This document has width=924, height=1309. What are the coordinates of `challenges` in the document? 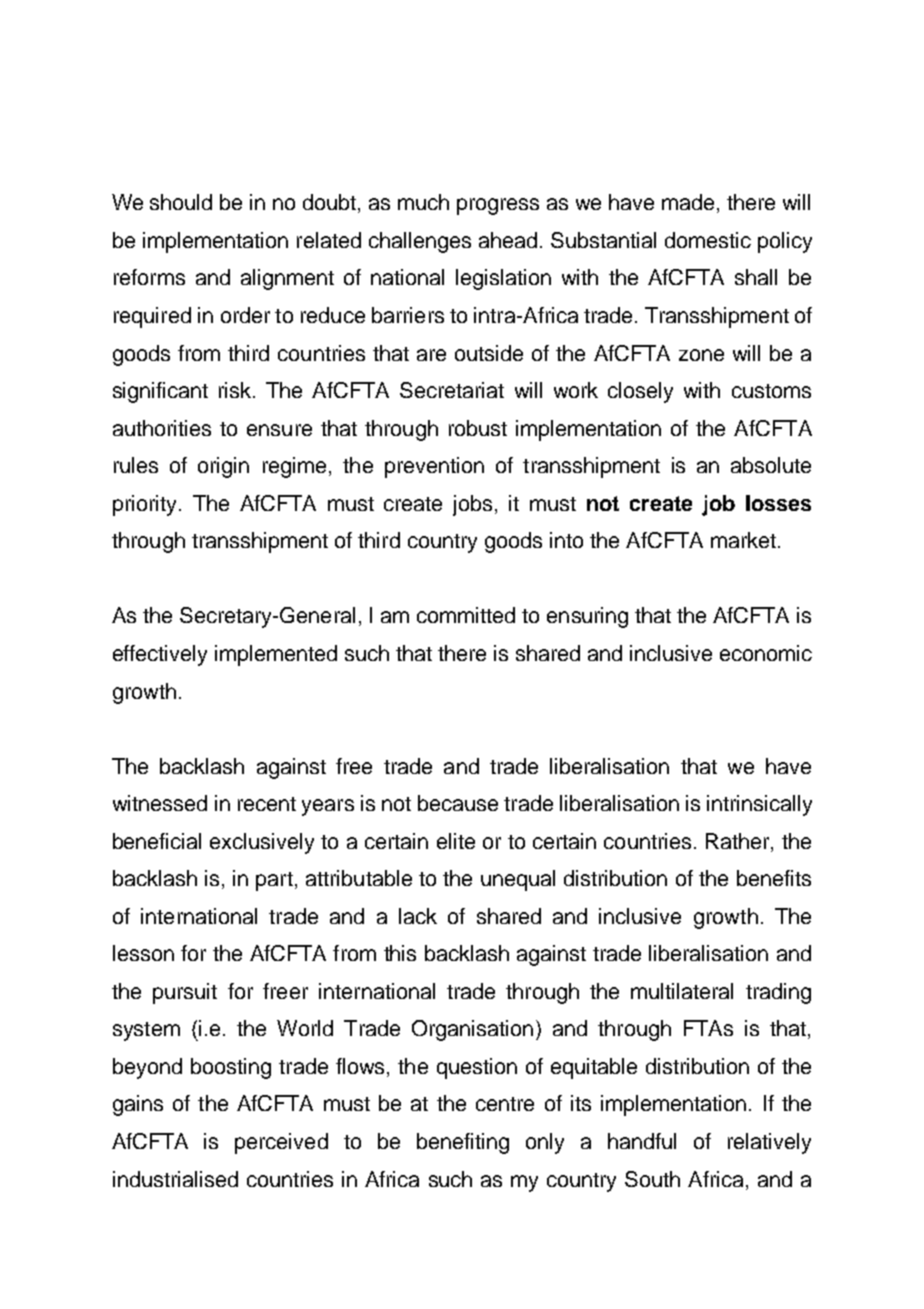 It's located at (420, 242).
